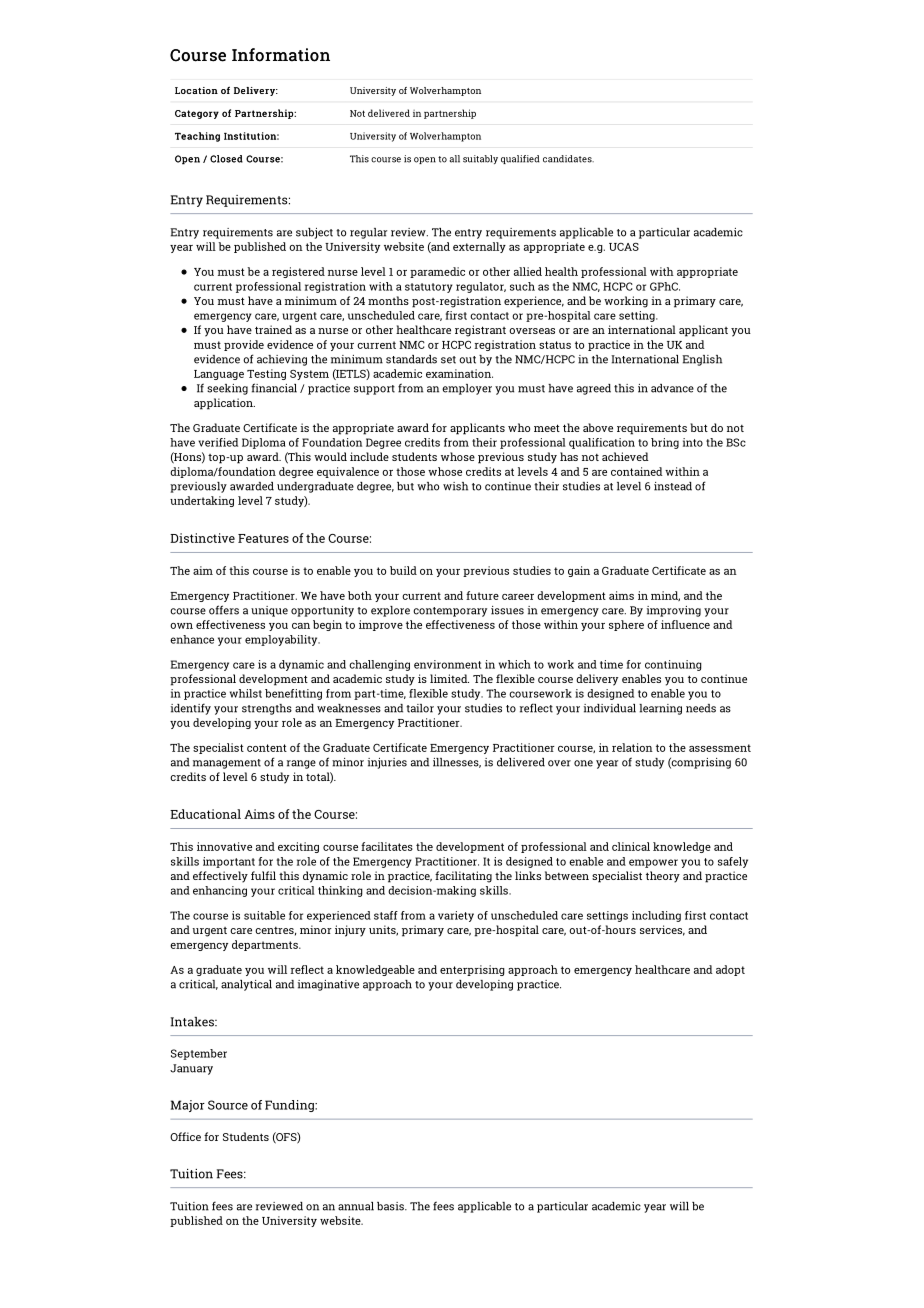  What do you see at coordinates (269, 611) in the image?
I see `unique` at bounding box center [269, 611].
